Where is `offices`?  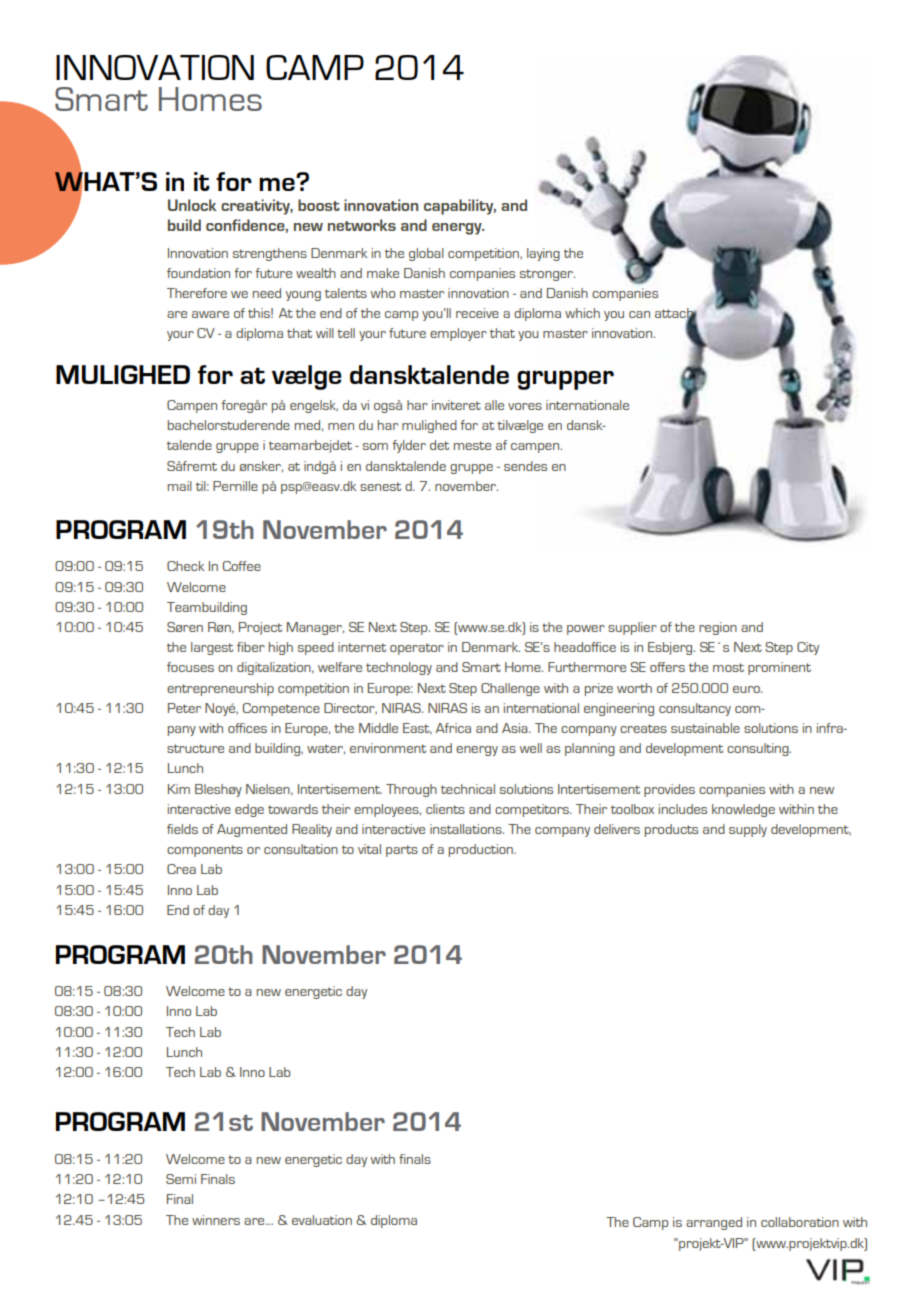
offices is located at coordinates (247, 728).
